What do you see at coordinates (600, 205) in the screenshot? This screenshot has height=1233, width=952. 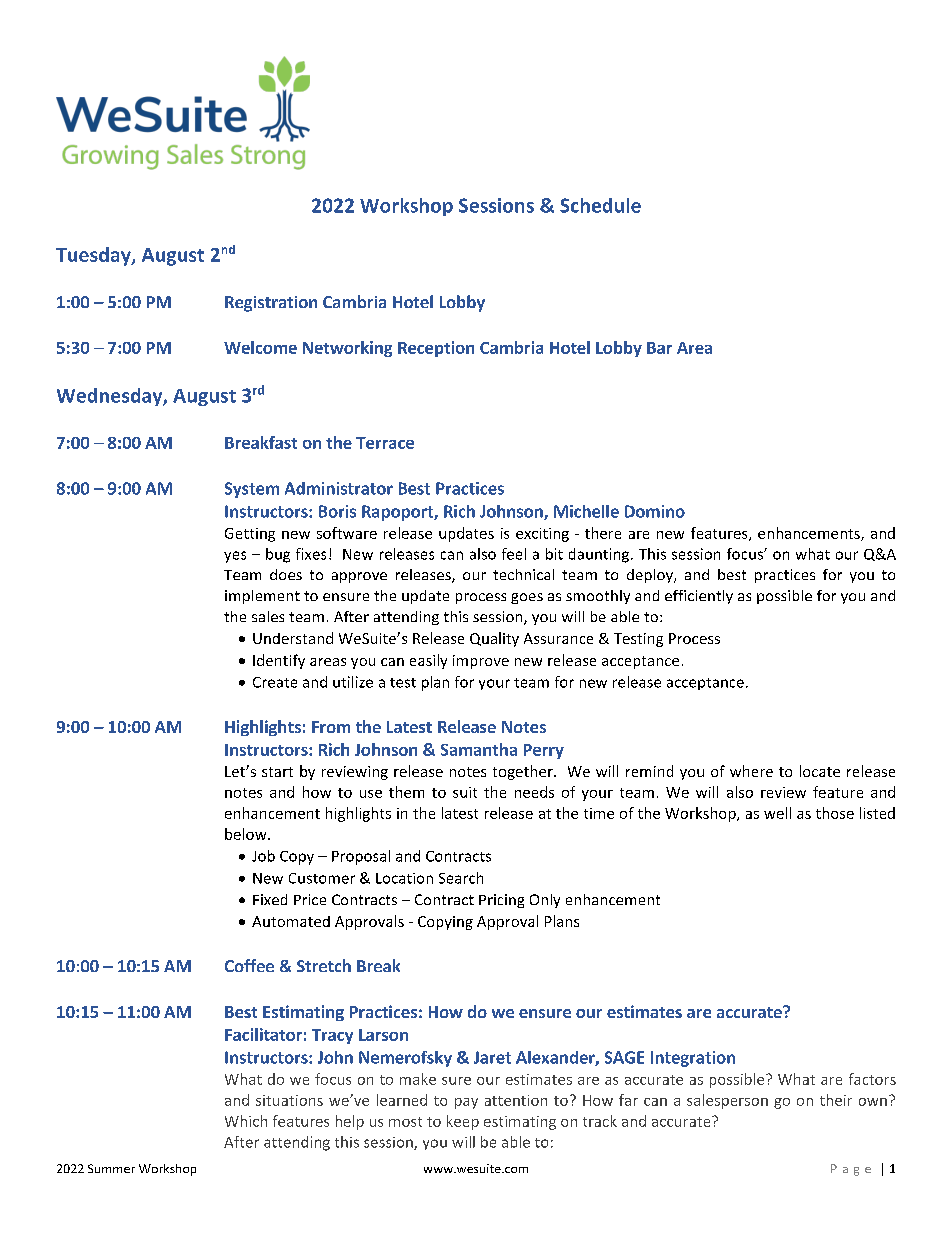 I see `Schedule` at bounding box center [600, 205].
